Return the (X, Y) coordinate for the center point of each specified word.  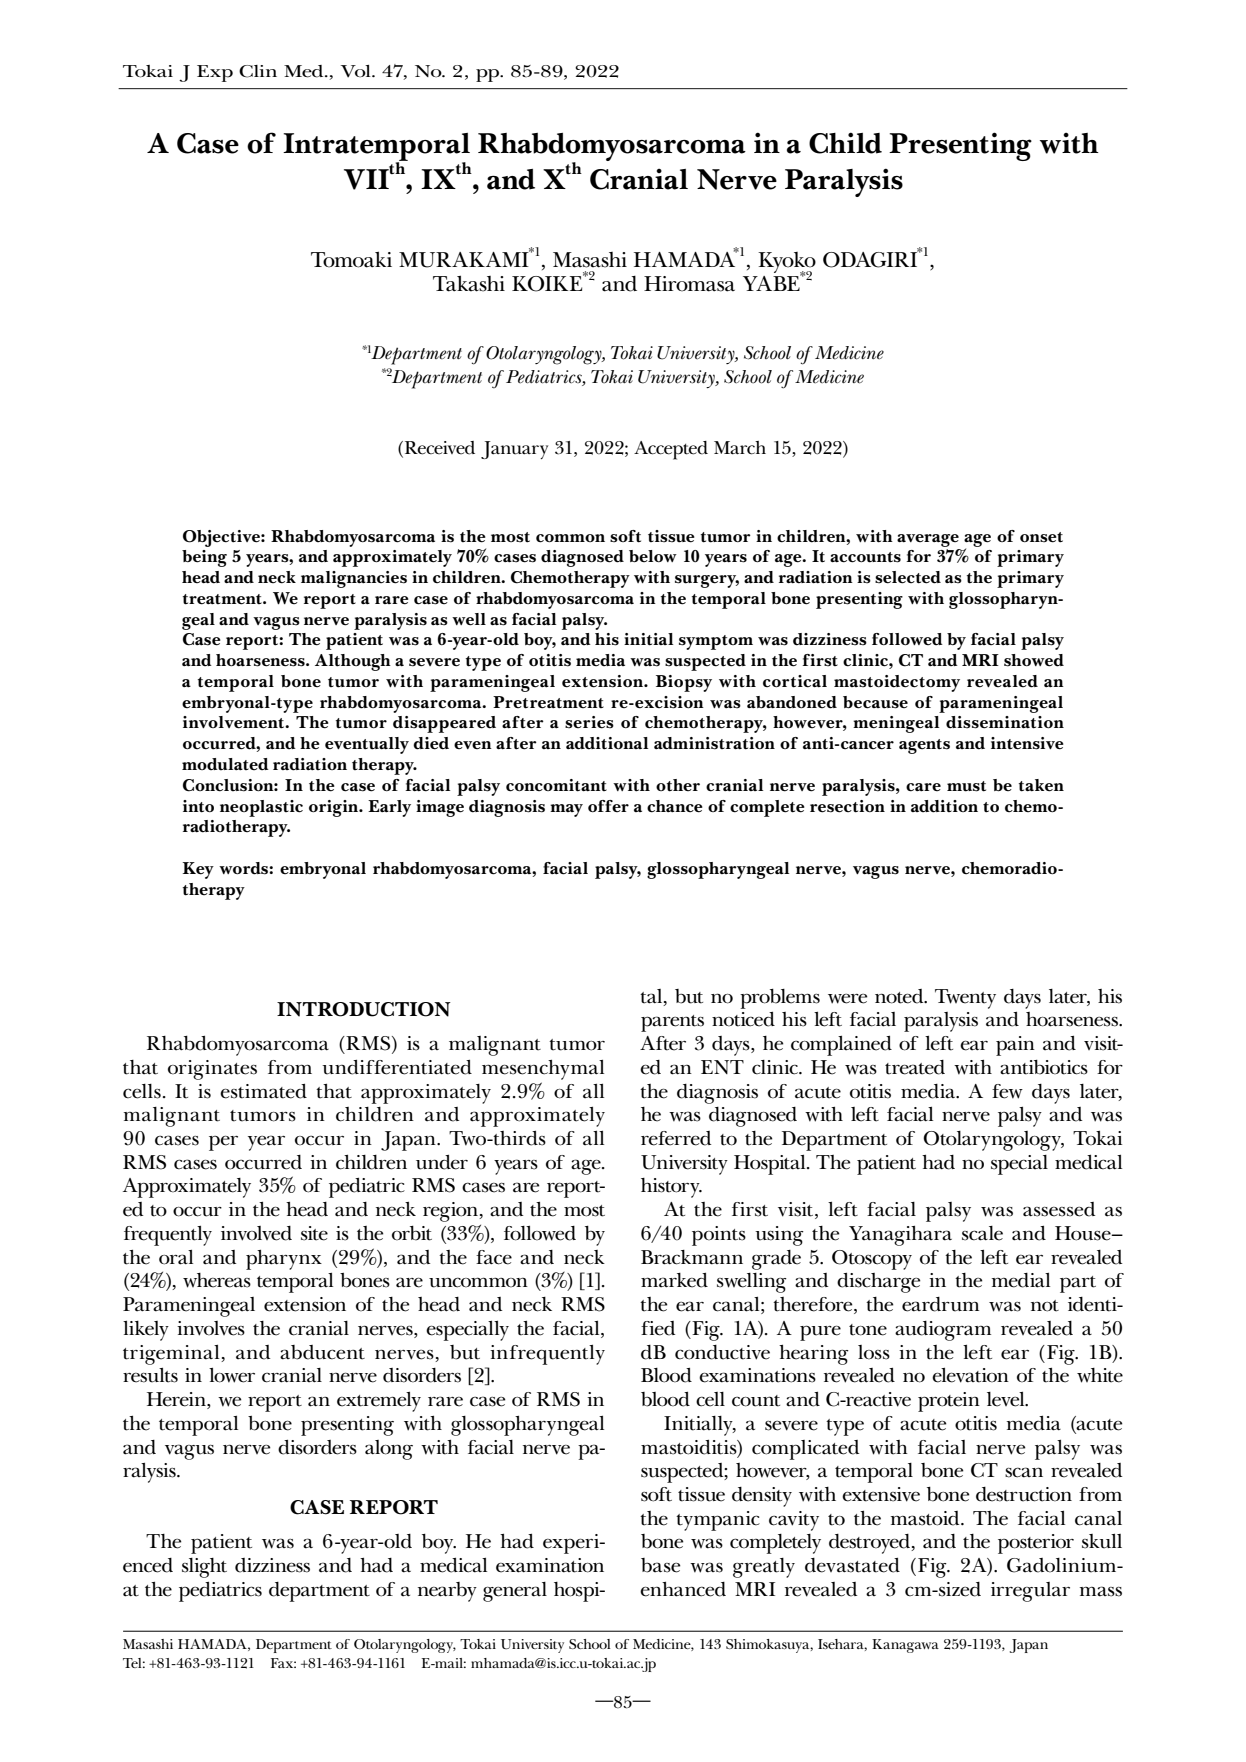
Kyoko (787, 263)
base (661, 1565)
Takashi (469, 283)
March (740, 448)
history (671, 1188)
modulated (225, 764)
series (589, 722)
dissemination (1005, 722)
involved (256, 1233)
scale (982, 1233)
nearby (447, 1592)
